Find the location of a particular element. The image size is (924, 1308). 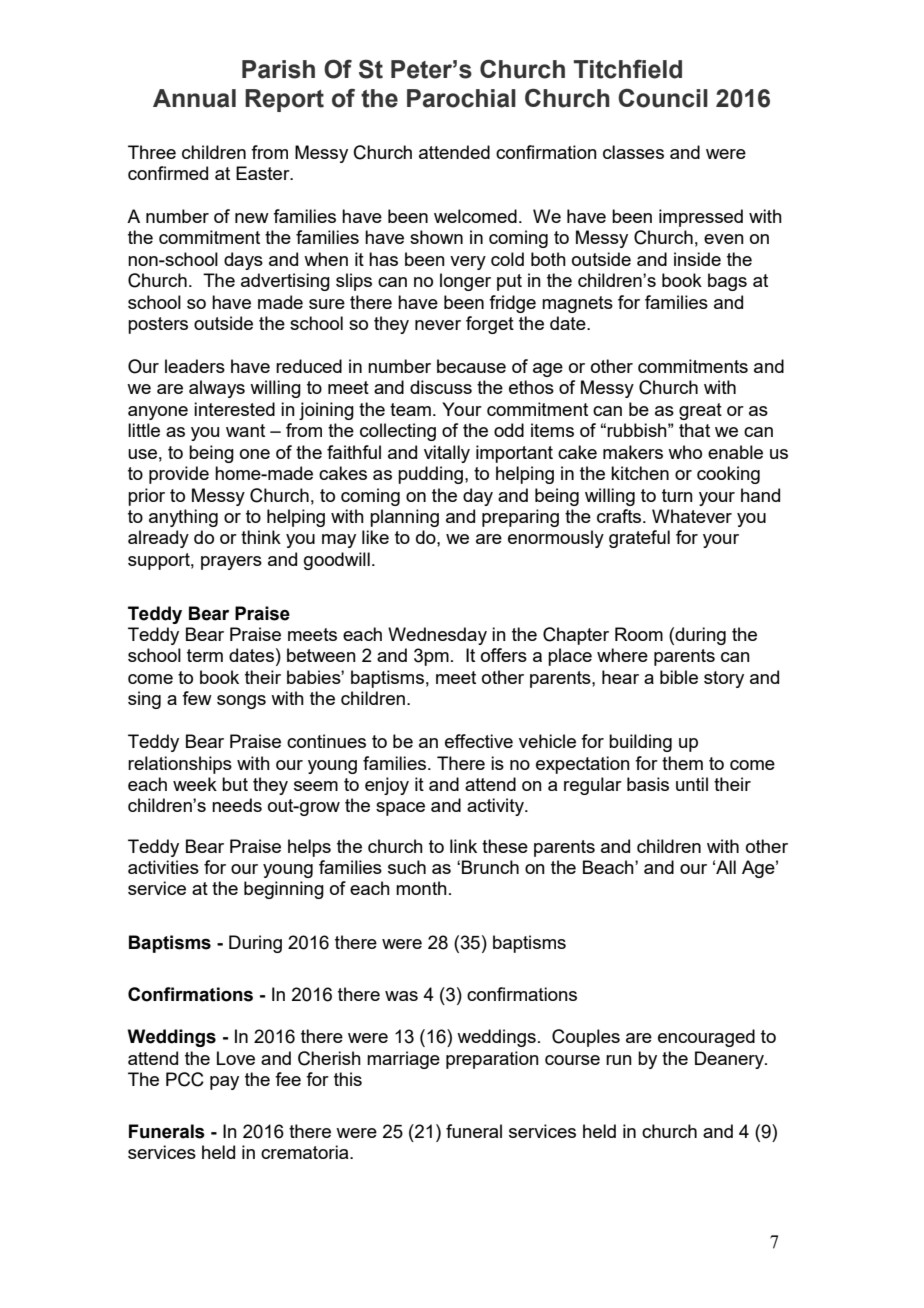

Love is located at coordinates (236, 1058).
